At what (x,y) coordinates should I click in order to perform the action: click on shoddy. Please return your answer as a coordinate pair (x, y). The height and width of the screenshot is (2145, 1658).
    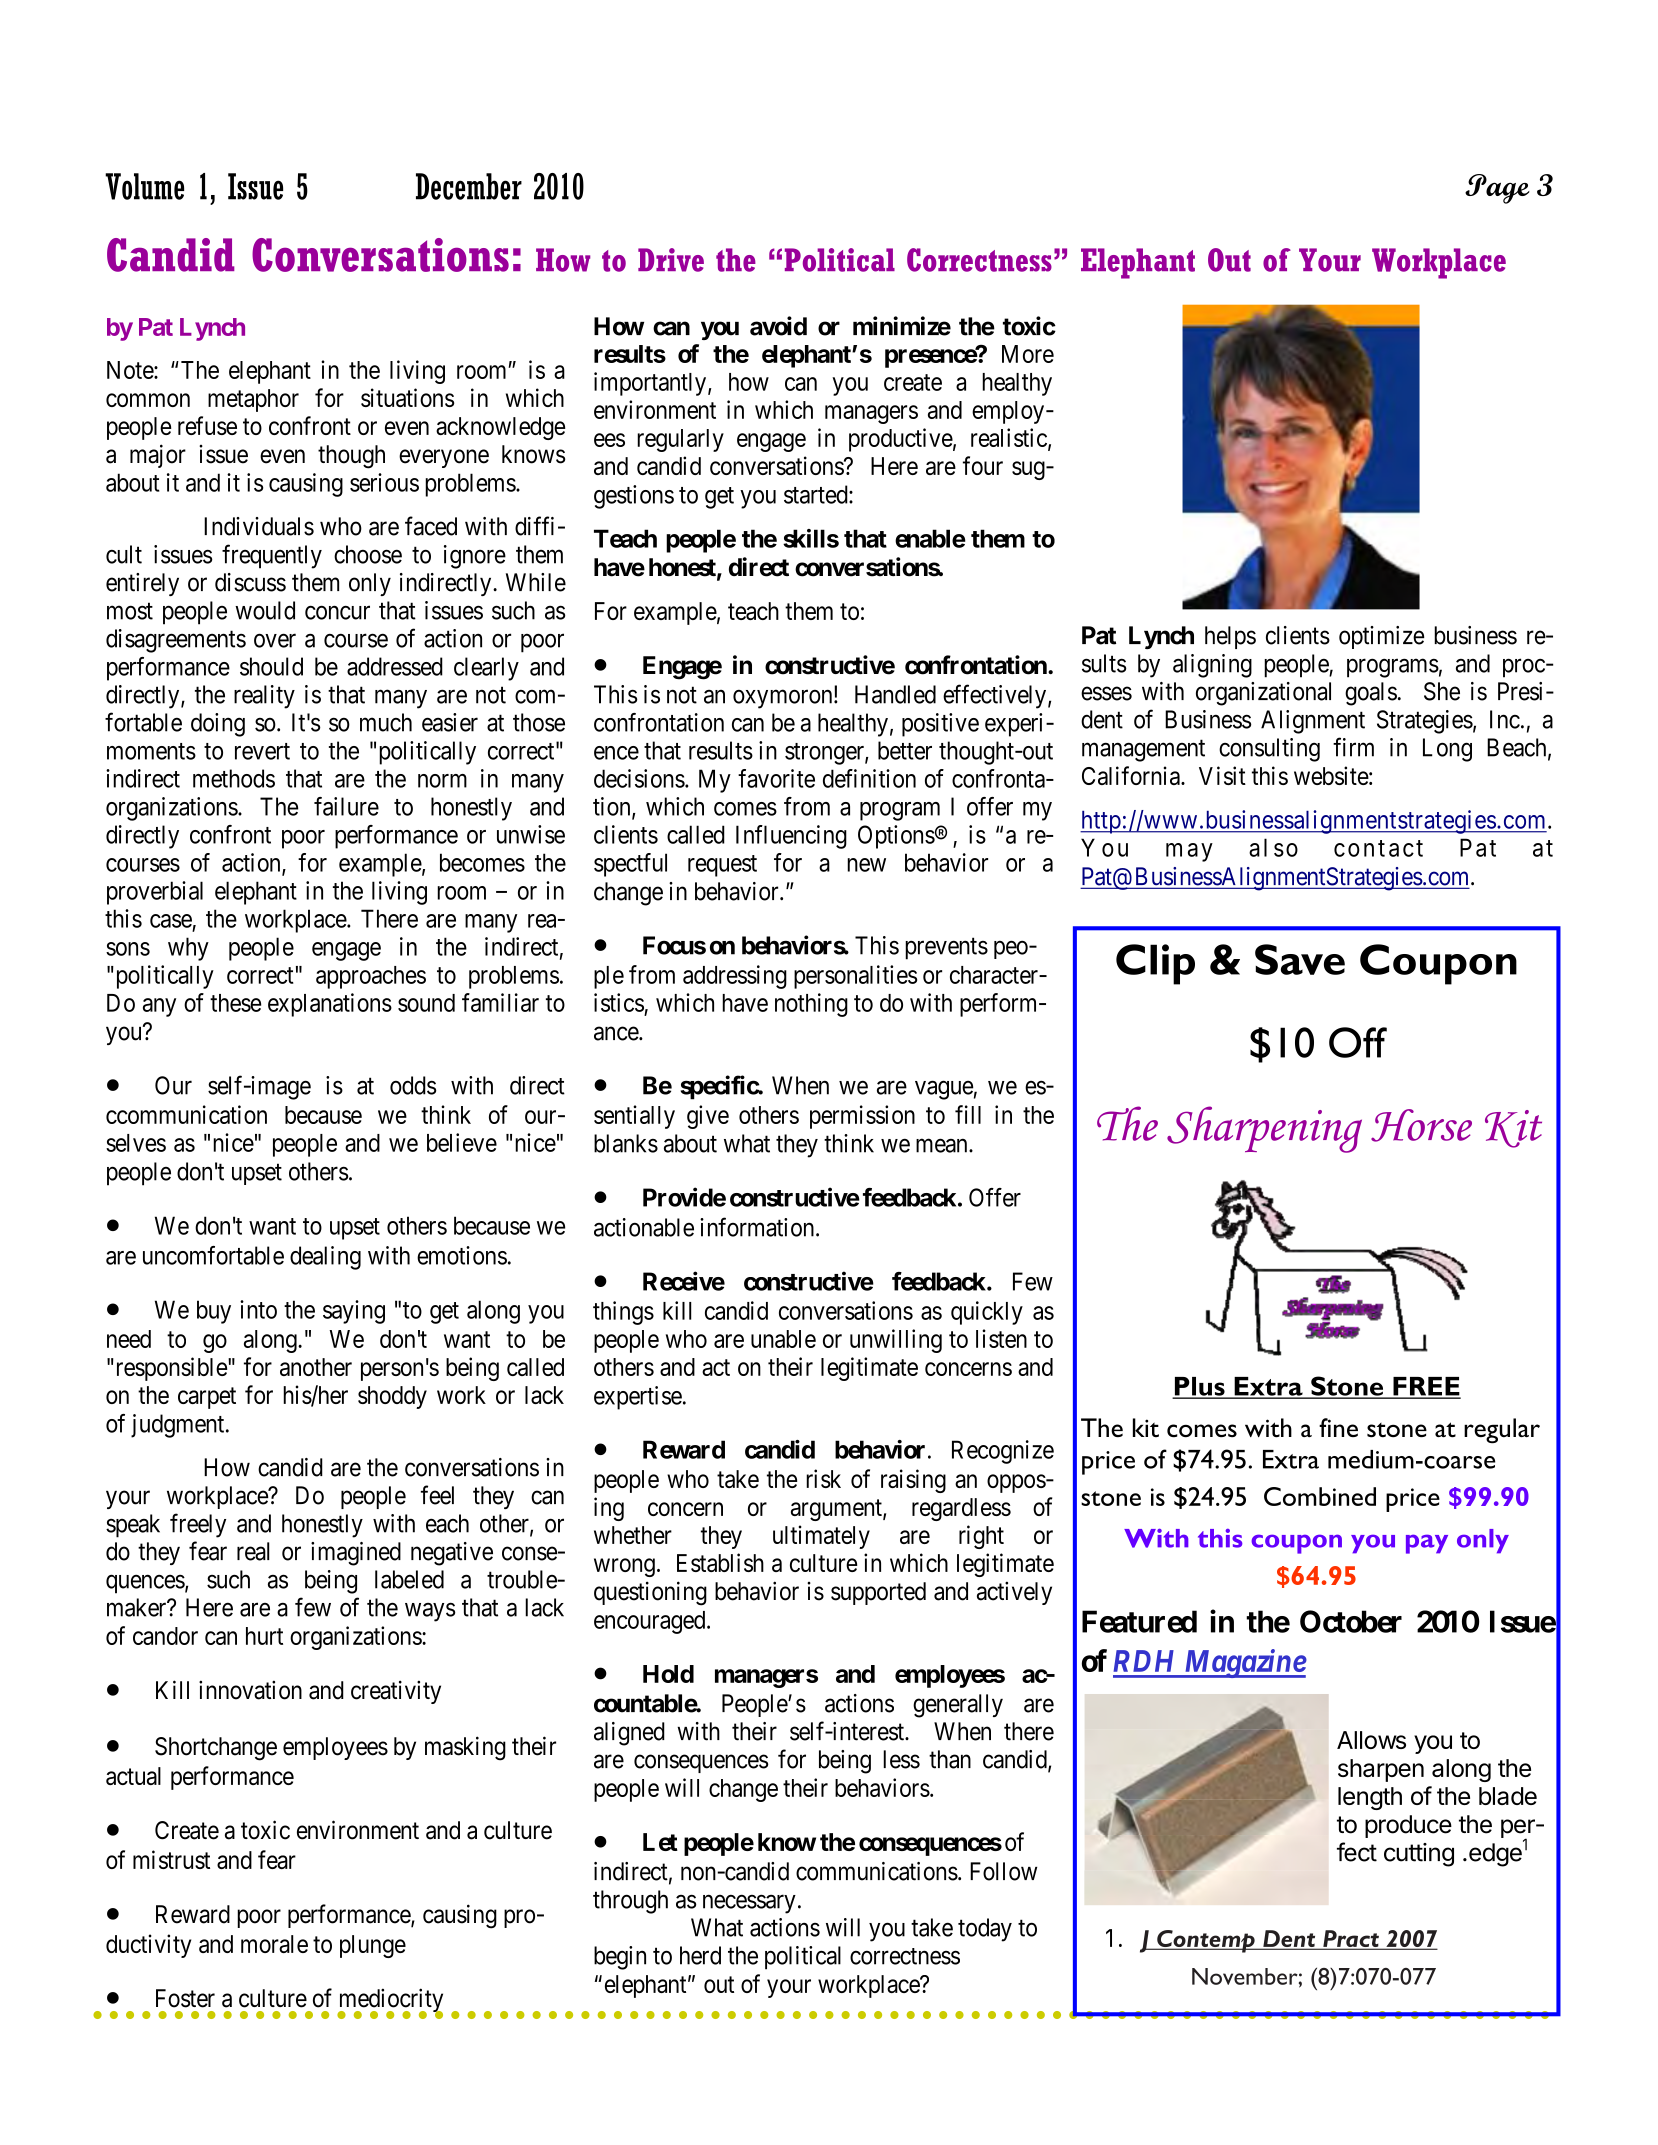
    Looking at the image, I should click on (392, 1397).
